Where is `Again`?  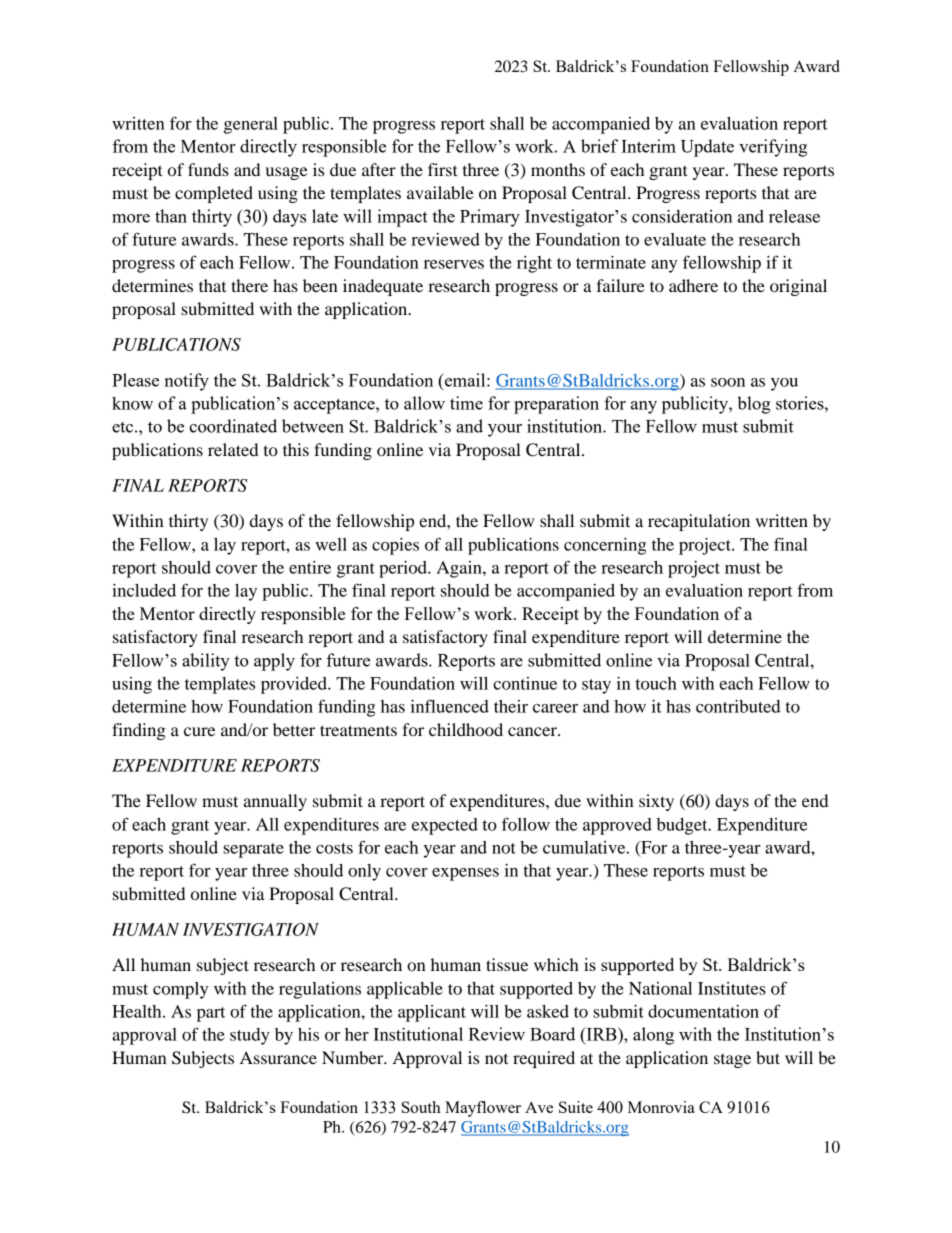 Again is located at coordinates (460, 569).
